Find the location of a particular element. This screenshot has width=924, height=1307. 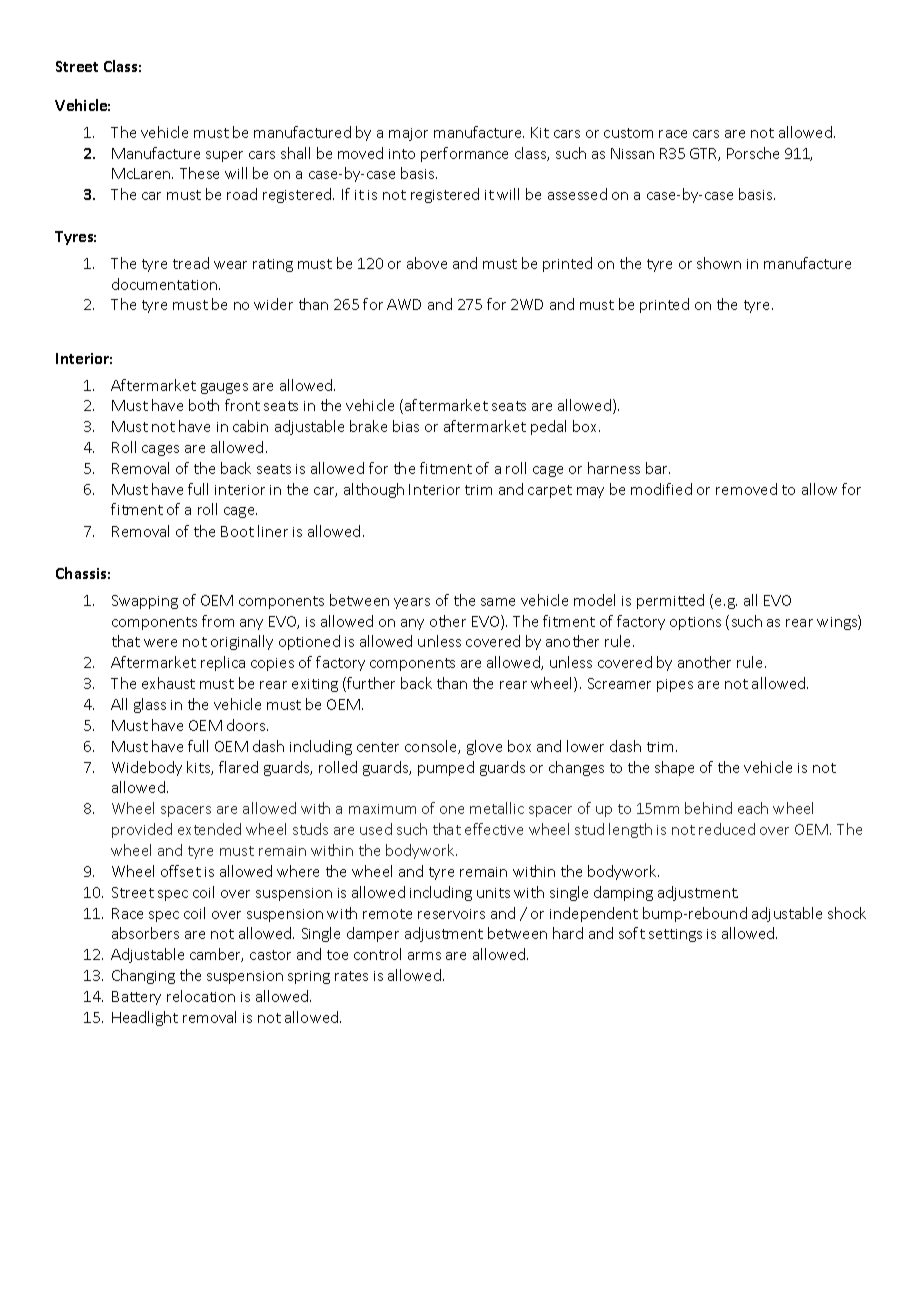

flared is located at coordinates (238, 767).
